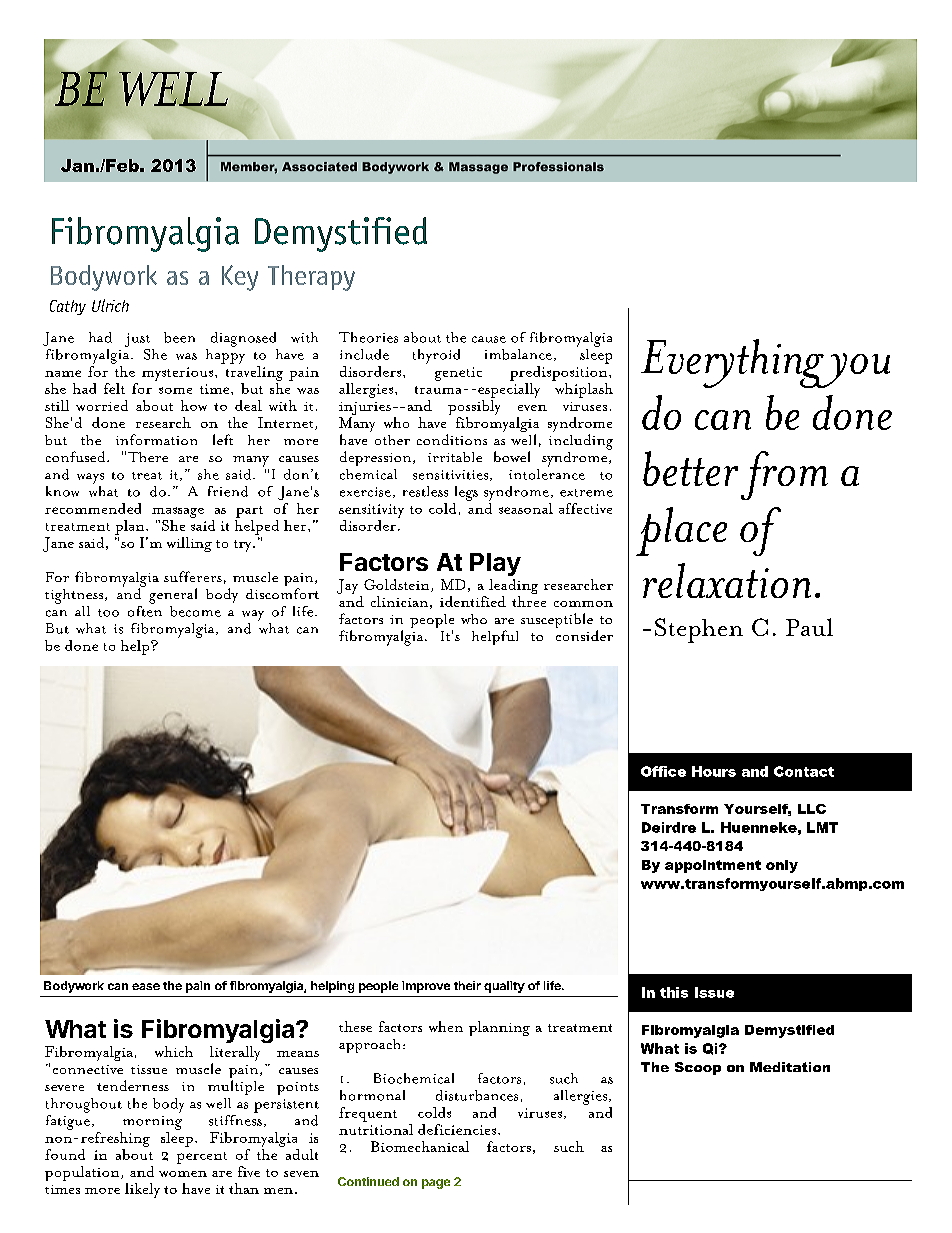  Describe the element at coordinates (733, 363) in the screenshot. I see `Everything` at that location.
